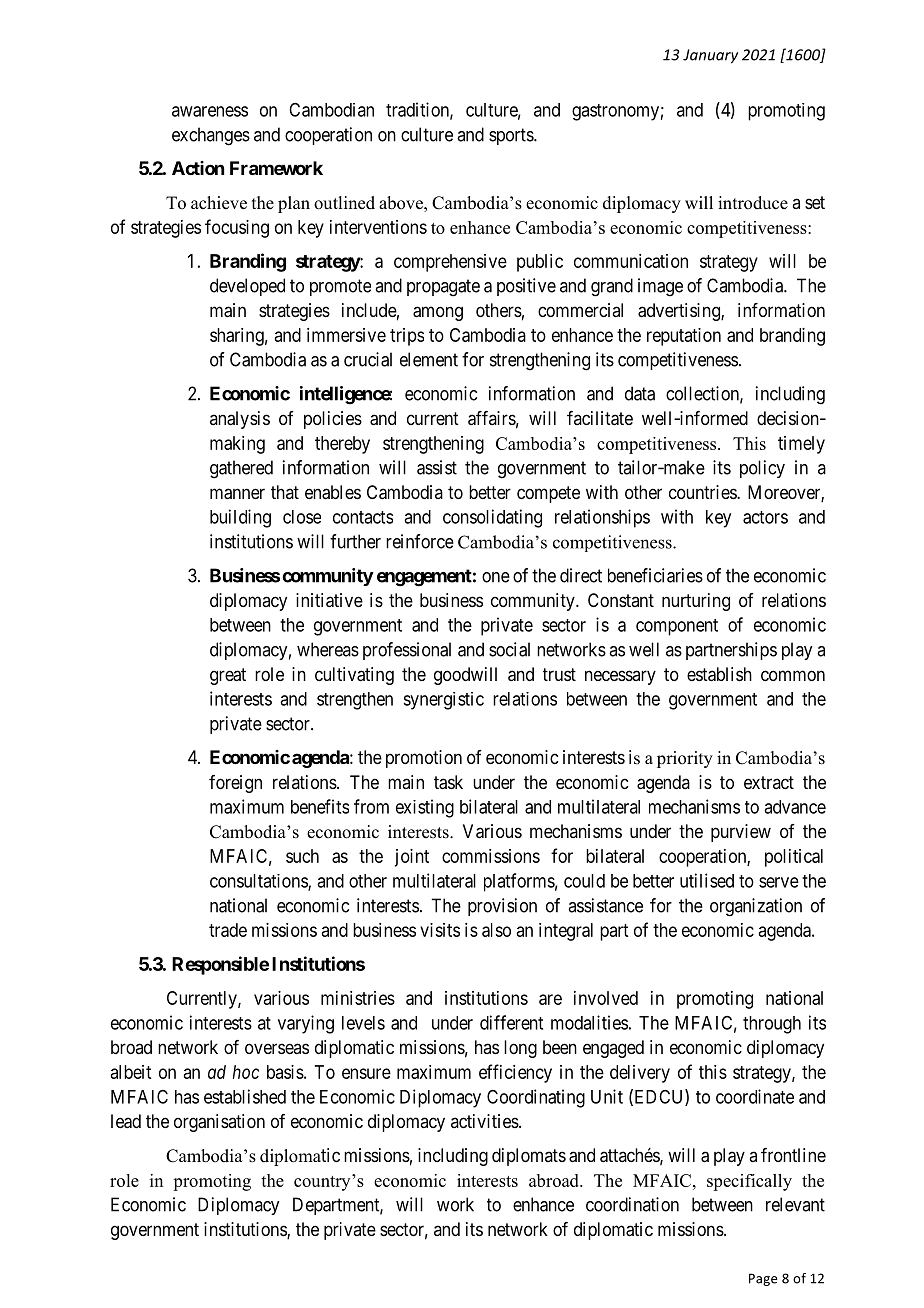 The image size is (924, 1308). I want to click on awareness, so click(210, 111).
